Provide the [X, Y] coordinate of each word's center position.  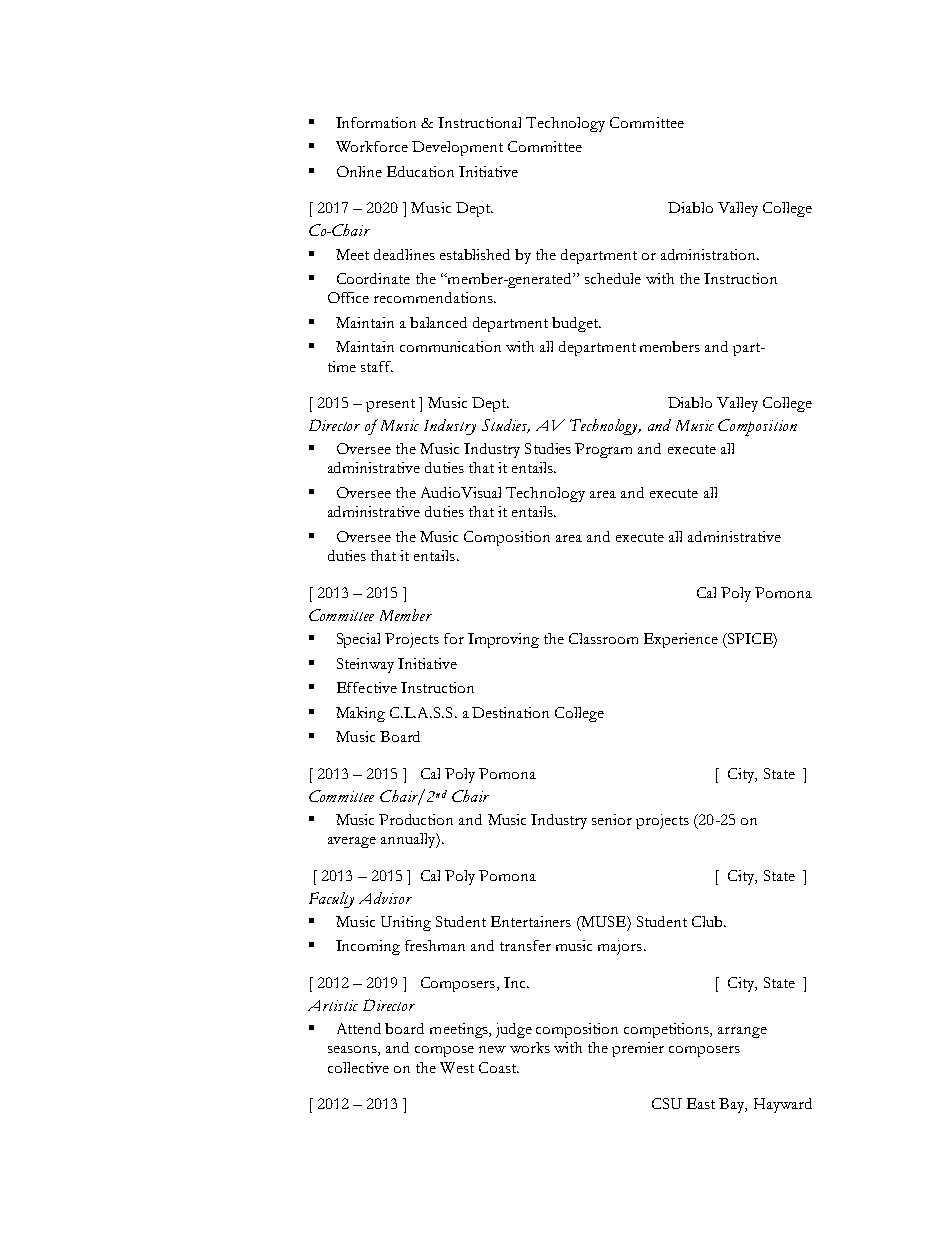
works [530, 1047]
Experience [681, 640]
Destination [510, 712]
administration [709, 254]
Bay [733, 1105]
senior [612, 819]
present [390, 405]
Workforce [372, 146]
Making [360, 714]
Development [457, 148]
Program [603, 450]
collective [358, 1067]
